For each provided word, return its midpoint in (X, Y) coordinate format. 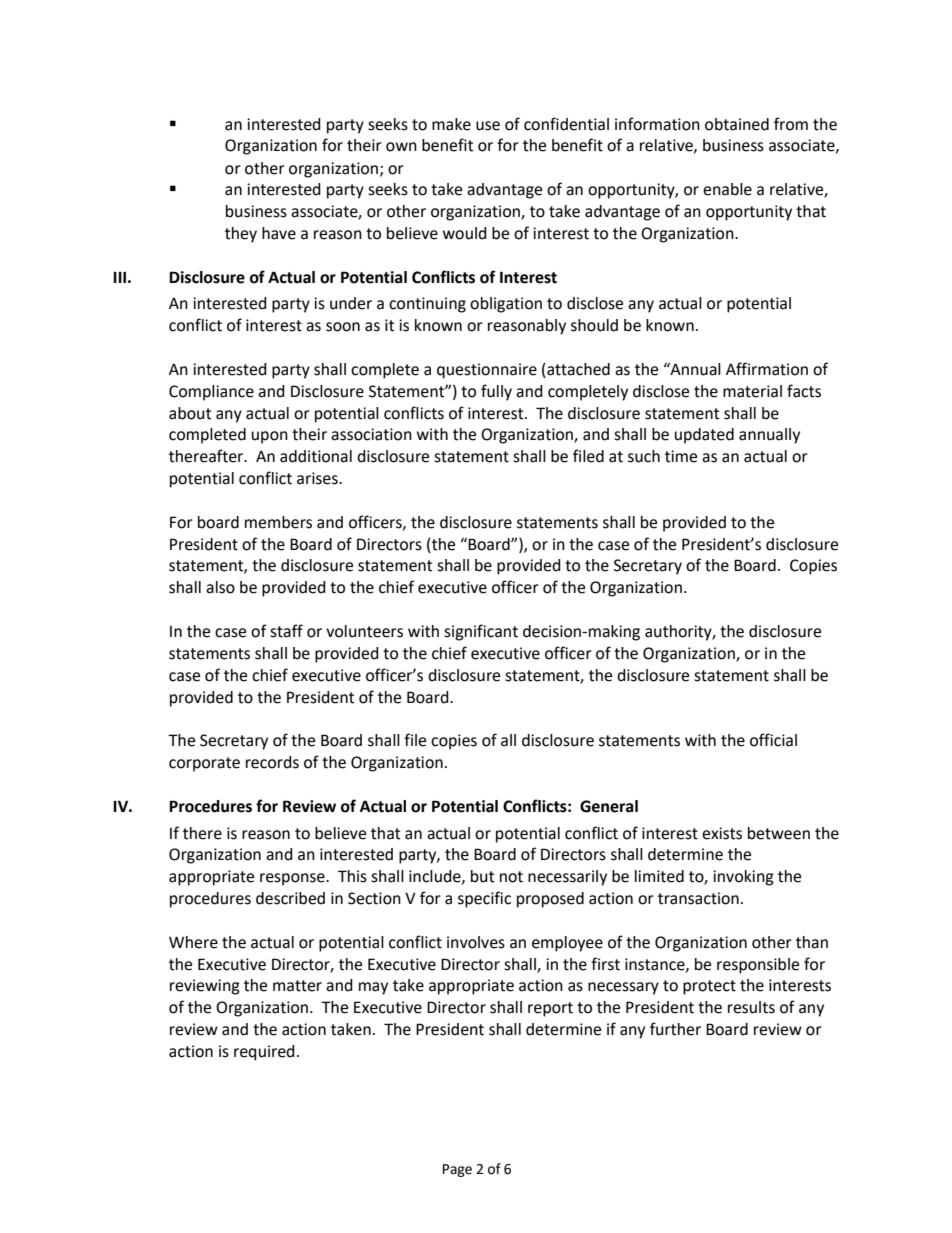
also (220, 587)
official (773, 740)
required (264, 1053)
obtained (737, 124)
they (241, 235)
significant (481, 632)
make (451, 124)
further (675, 1029)
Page (457, 1170)
